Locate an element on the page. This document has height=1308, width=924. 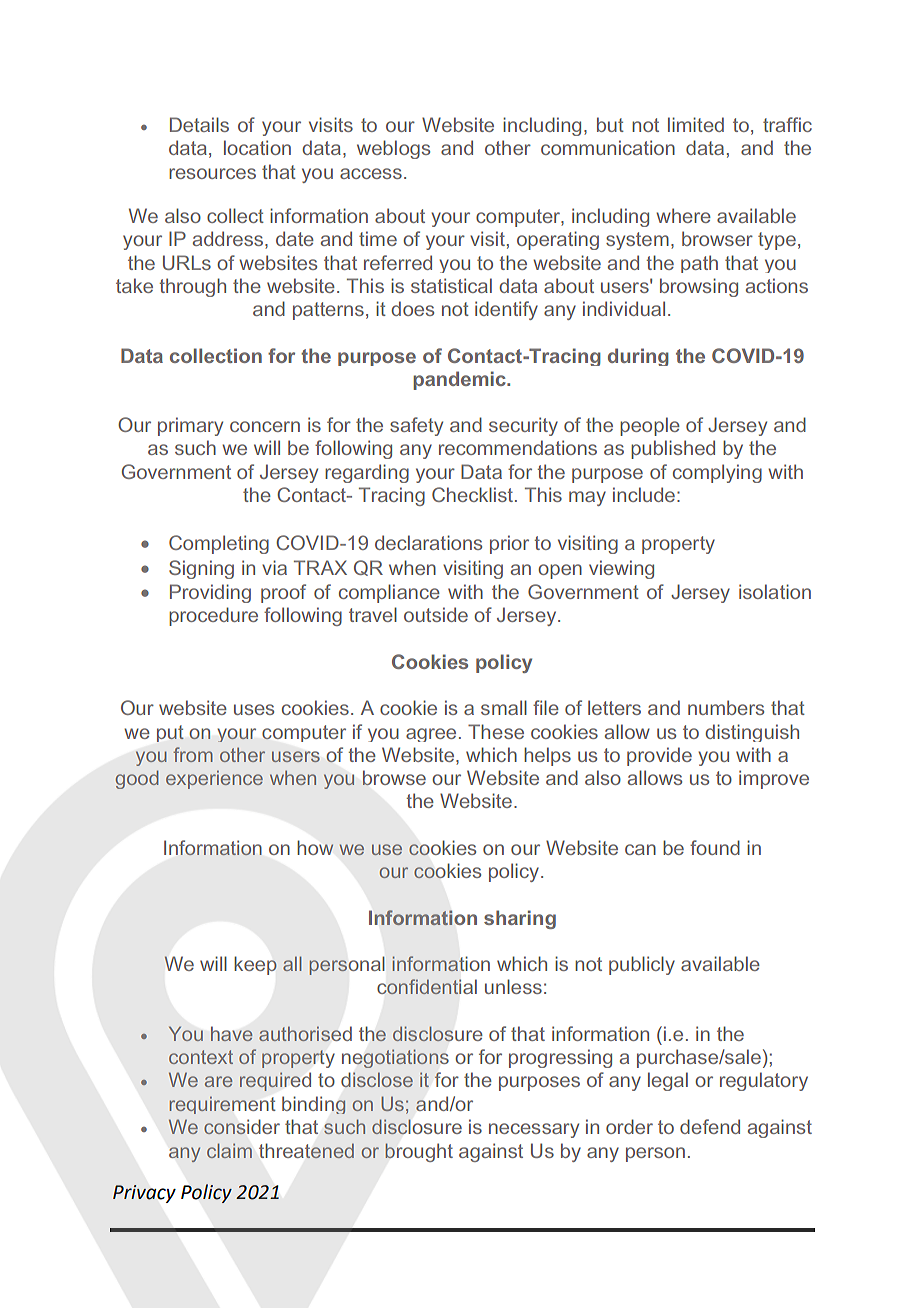
brought is located at coordinates (419, 1152).
